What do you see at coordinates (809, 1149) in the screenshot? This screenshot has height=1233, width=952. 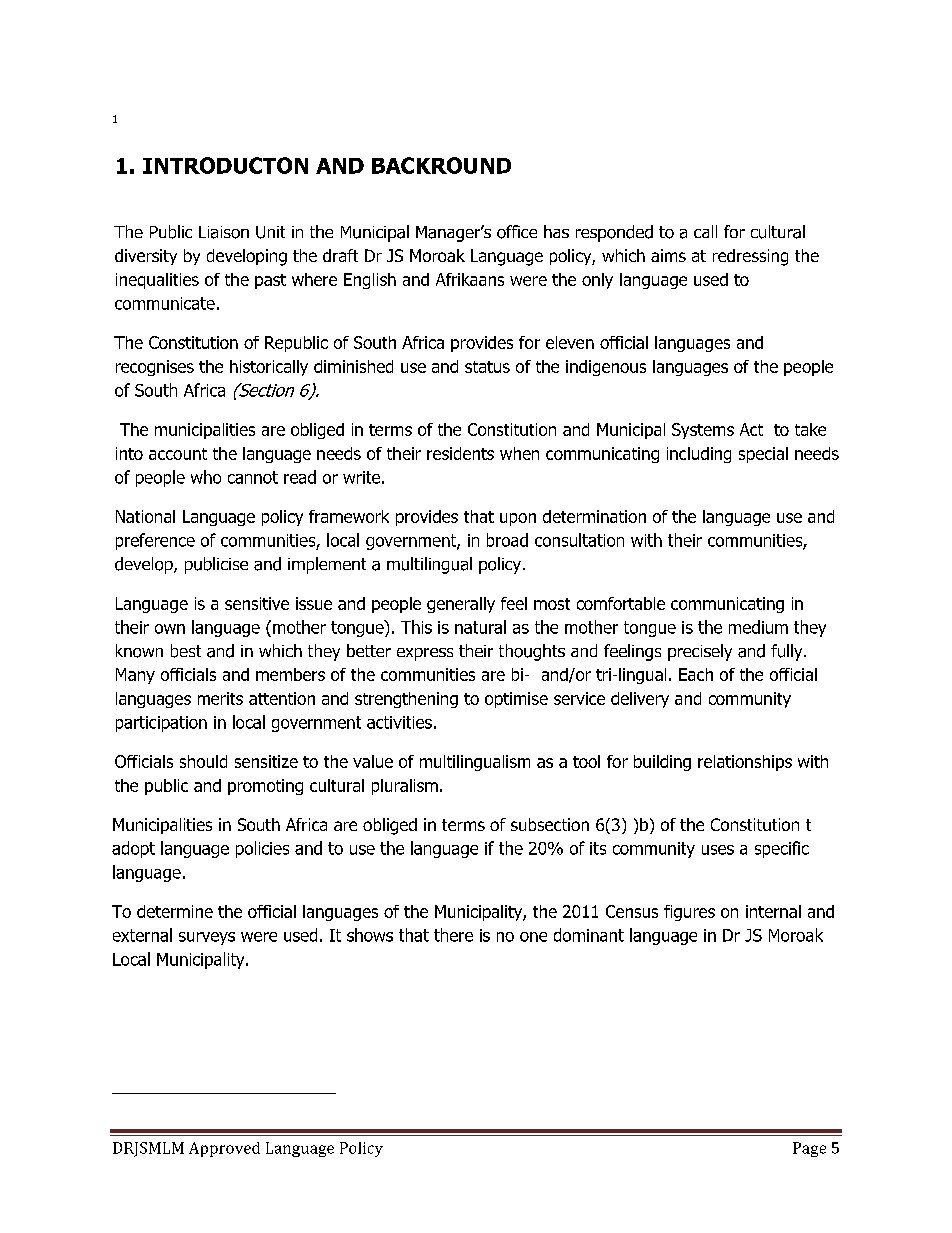 I see `Page` at bounding box center [809, 1149].
